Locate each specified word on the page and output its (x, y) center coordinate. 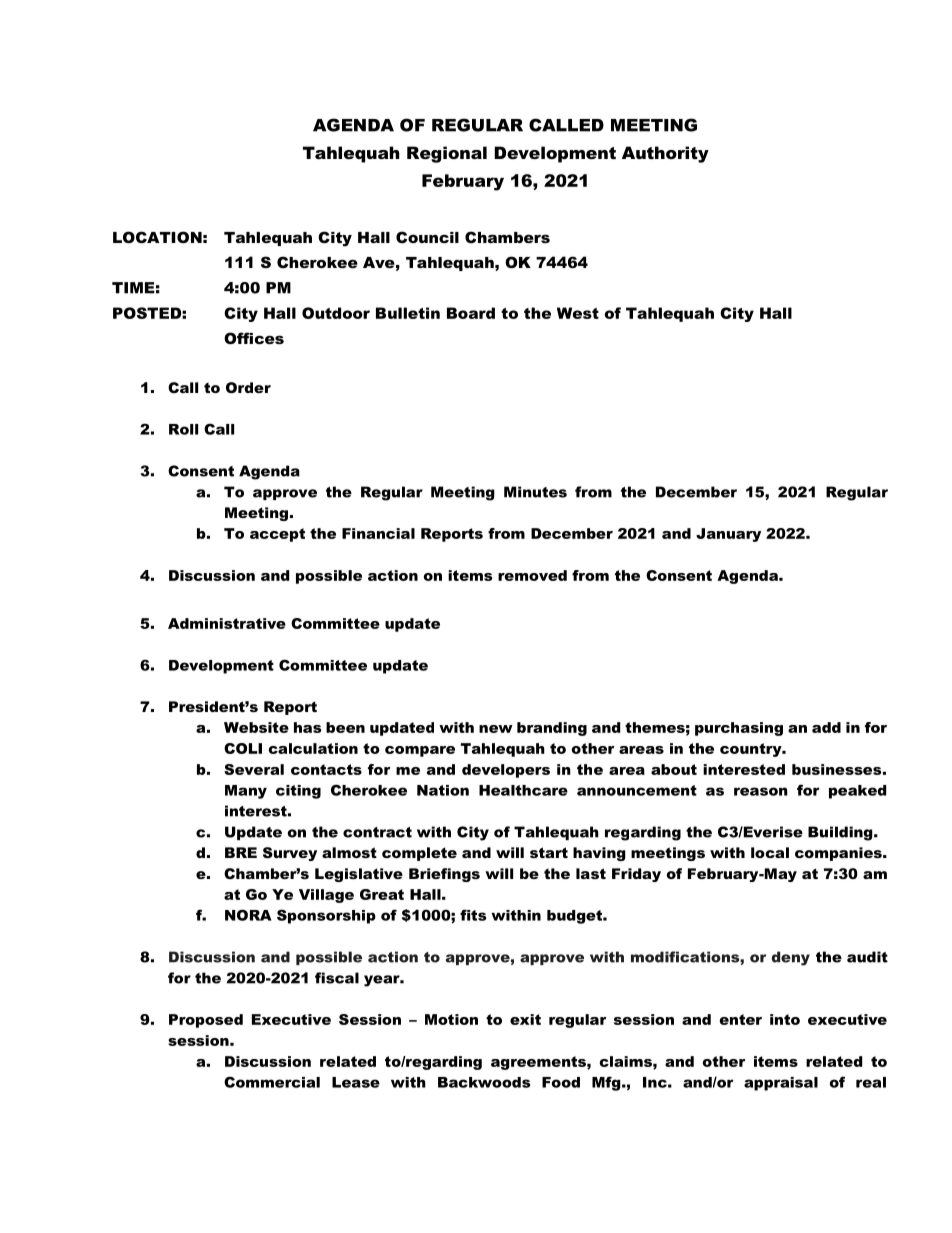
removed (532, 575)
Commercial (272, 1082)
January (728, 535)
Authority (665, 154)
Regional (447, 154)
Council (427, 237)
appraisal (781, 1084)
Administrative (227, 623)
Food (561, 1082)
